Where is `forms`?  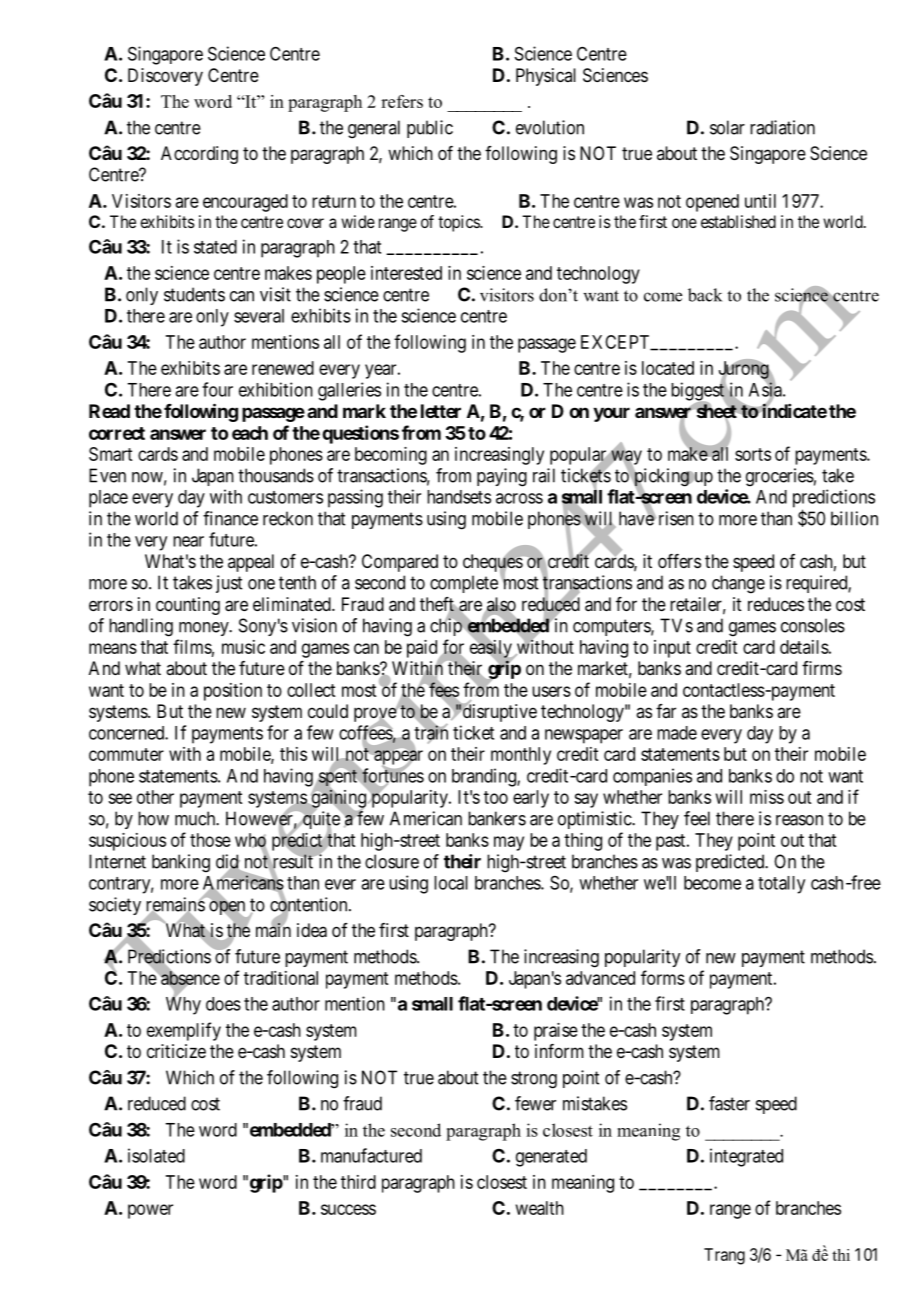 forms is located at coordinates (663, 977).
